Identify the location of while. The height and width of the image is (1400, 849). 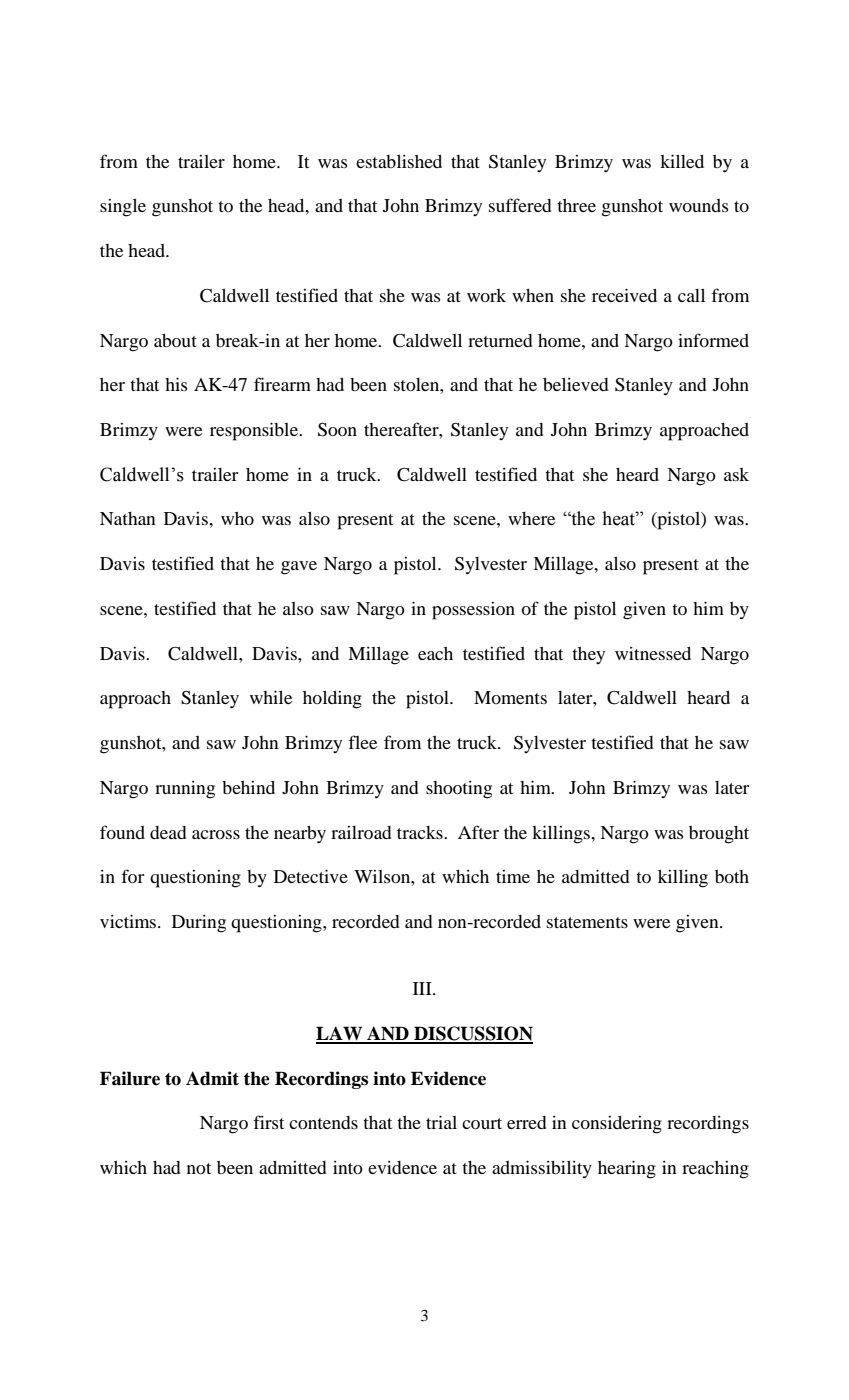
(271, 697).
